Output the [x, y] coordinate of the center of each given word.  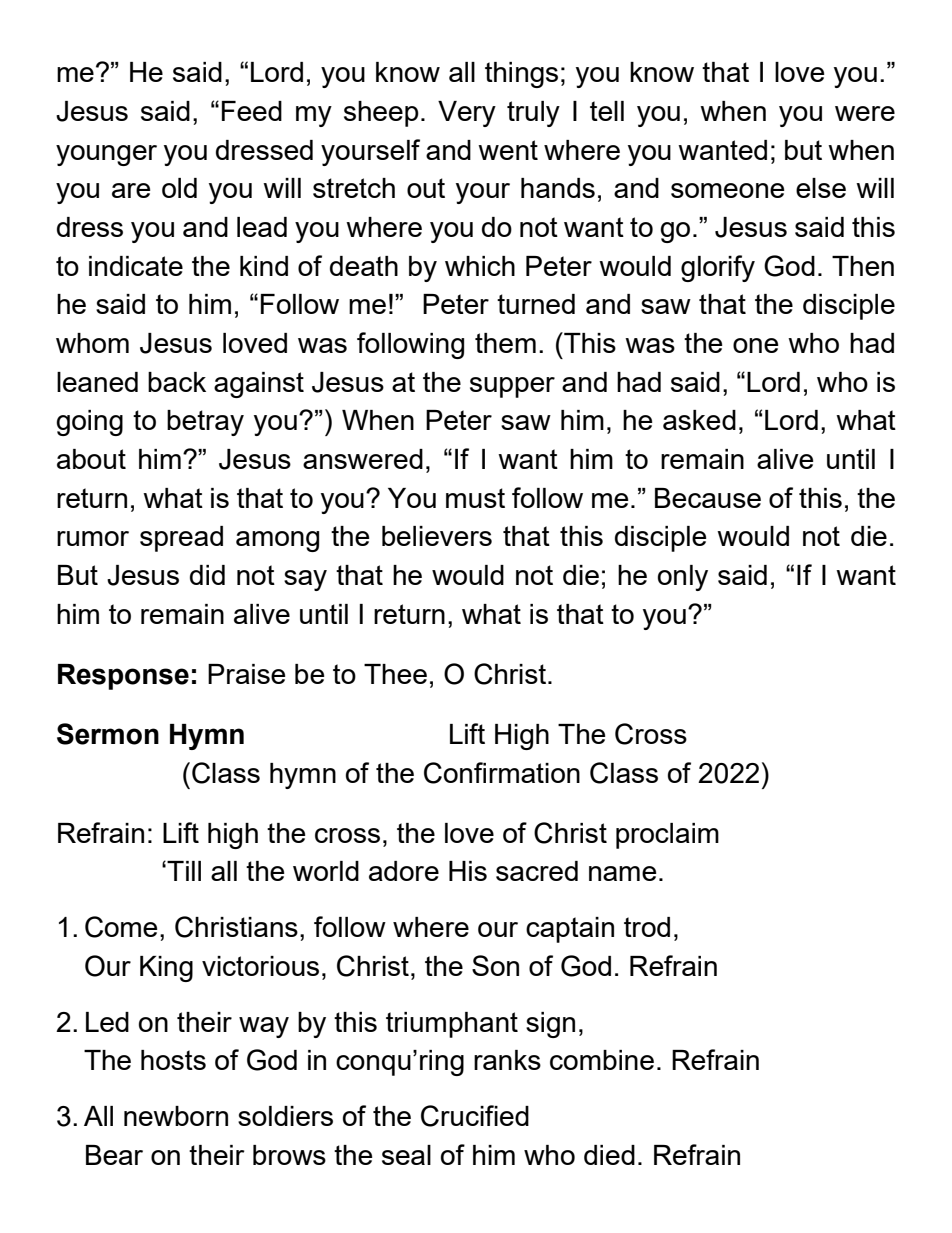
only [683, 578]
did [207, 575]
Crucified [475, 1116]
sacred [537, 871]
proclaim [667, 836]
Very [467, 114]
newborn [176, 1116]
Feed [252, 111]
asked [699, 420]
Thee [395, 674]
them [505, 343]
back [177, 382]
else [821, 188]
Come [121, 927]
